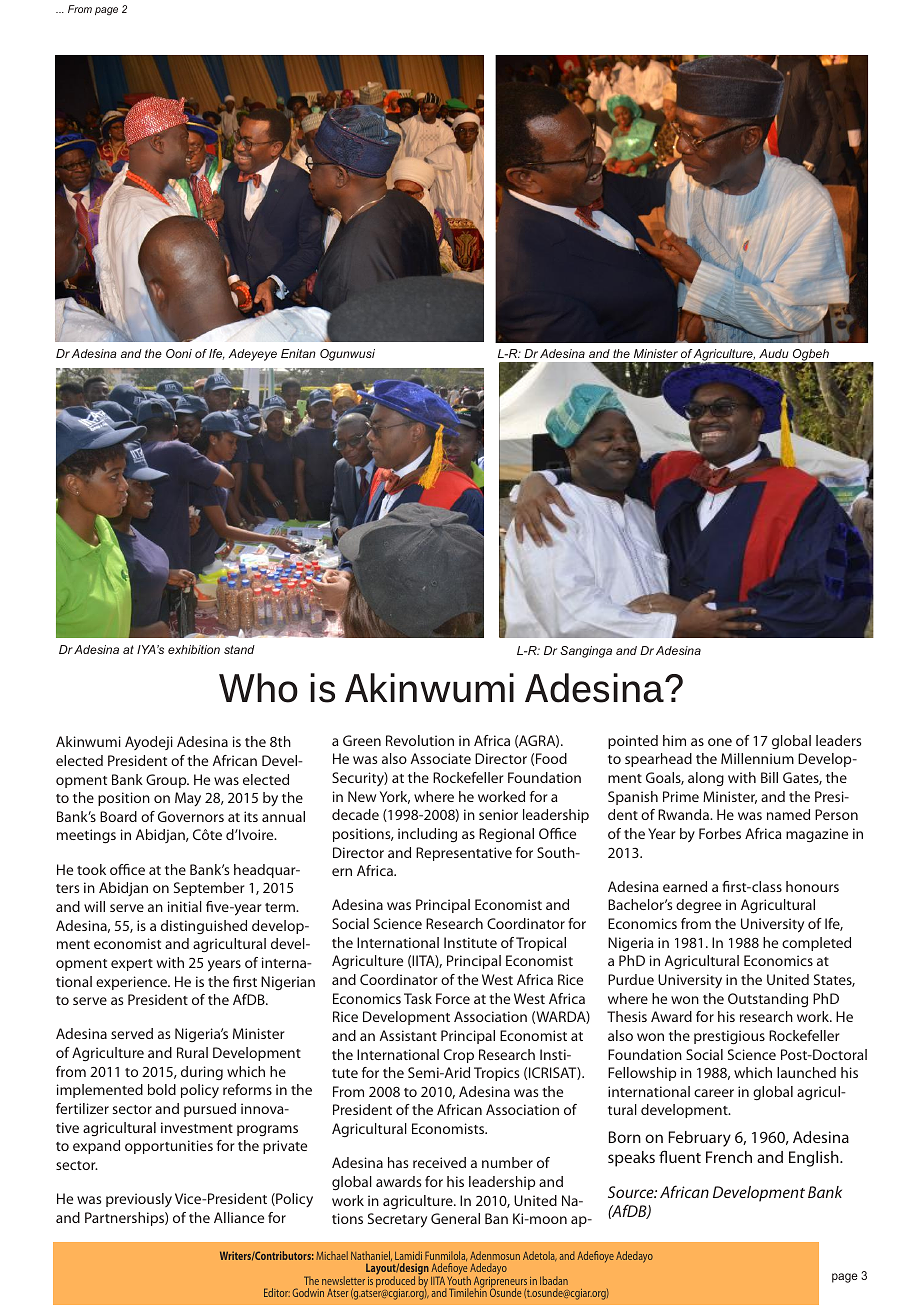  I want to click on one, so click(720, 742).
